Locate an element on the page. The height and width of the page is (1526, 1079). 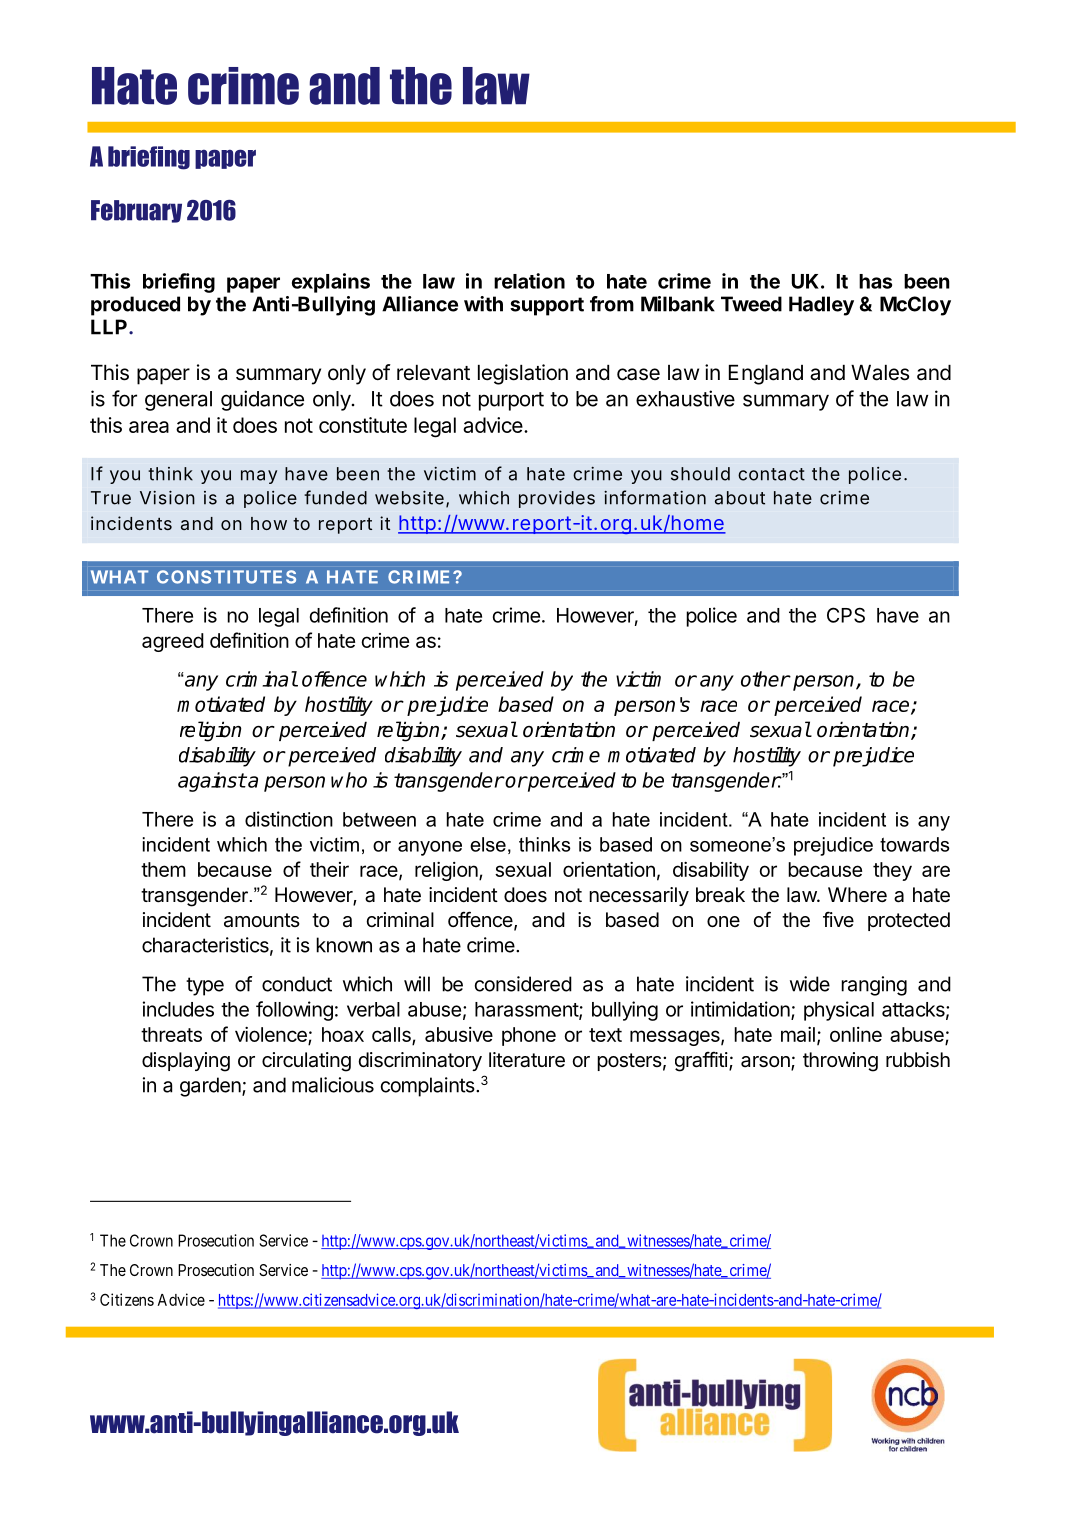
about is located at coordinates (740, 498).
